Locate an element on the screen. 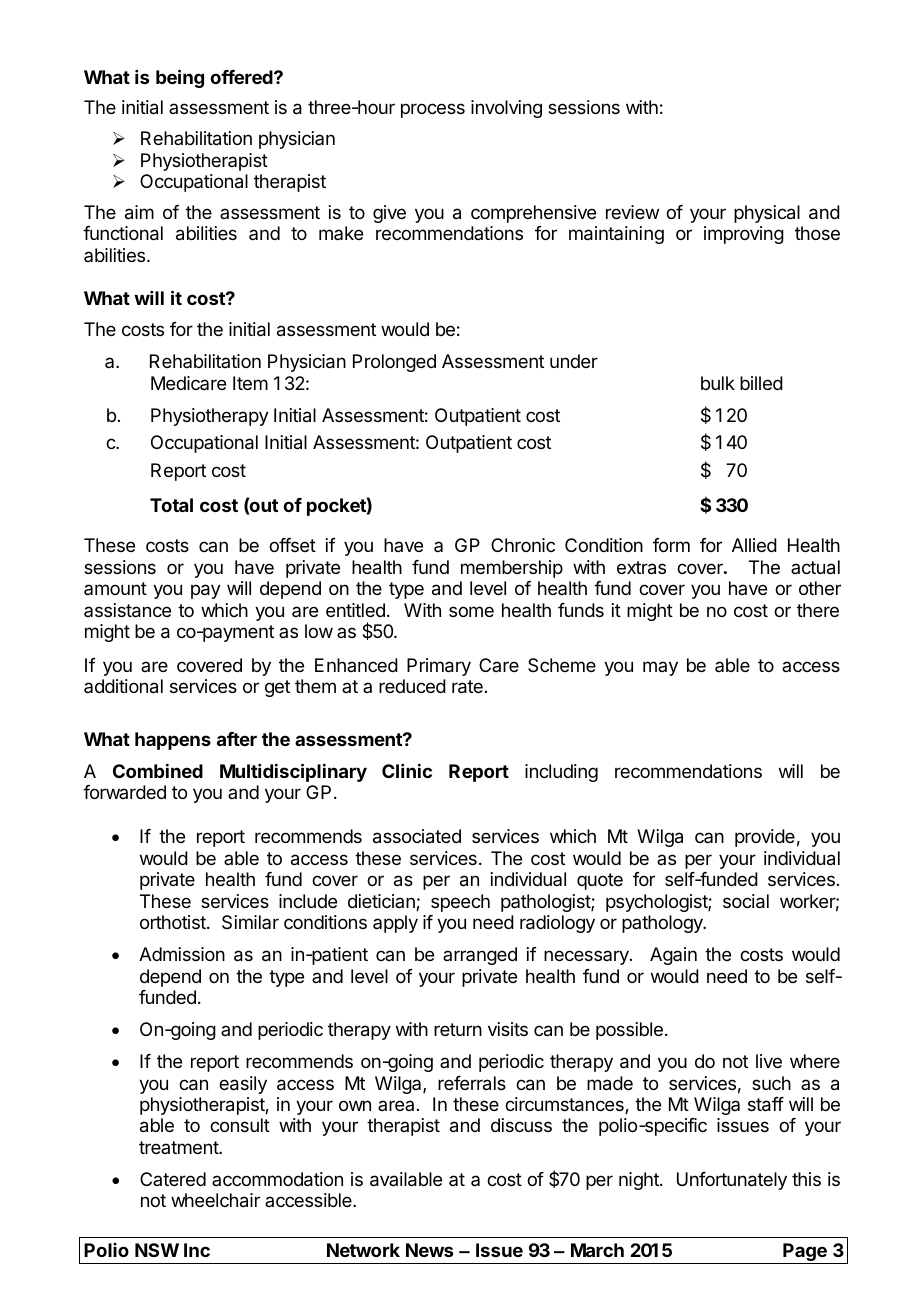 The image size is (924, 1308). Total is located at coordinates (171, 505).
